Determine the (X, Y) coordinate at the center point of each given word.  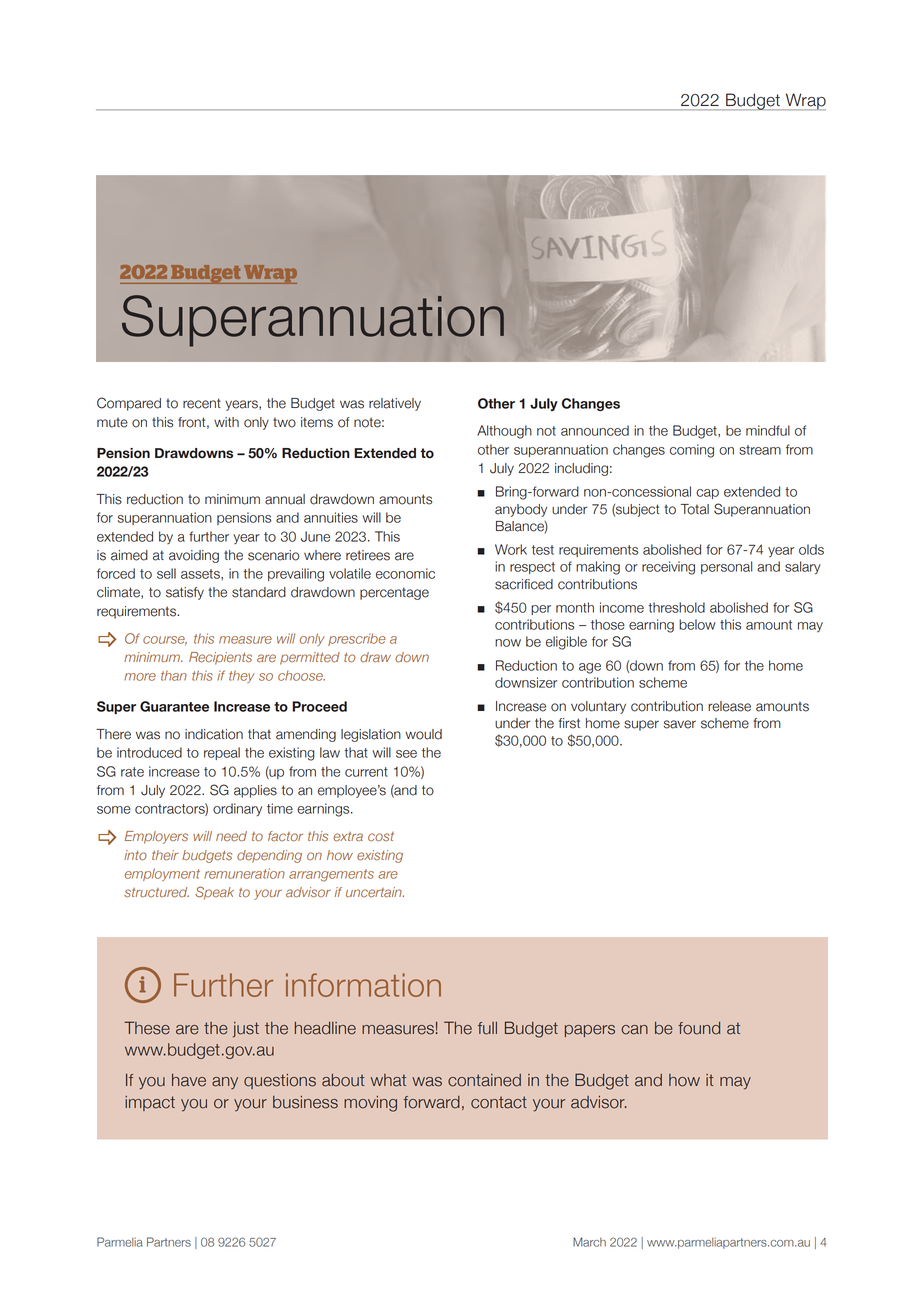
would (423, 734)
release (729, 706)
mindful (768, 430)
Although (504, 432)
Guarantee (174, 706)
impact (150, 1103)
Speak (214, 893)
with (226, 422)
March (589, 1242)
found (699, 1028)
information (363, 985)
